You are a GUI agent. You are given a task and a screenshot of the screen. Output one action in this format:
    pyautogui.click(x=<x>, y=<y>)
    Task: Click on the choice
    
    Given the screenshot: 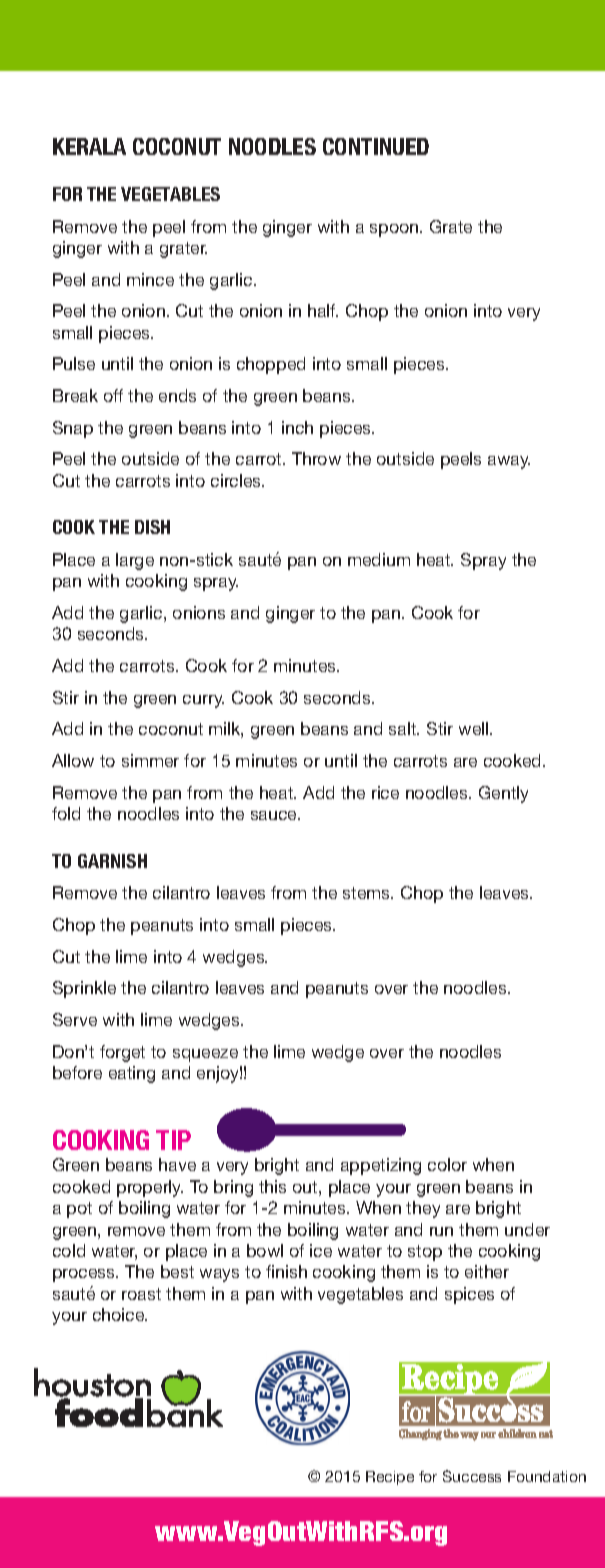 What is the action you would take?
    pyautogui.click(x=120, y=1314)
